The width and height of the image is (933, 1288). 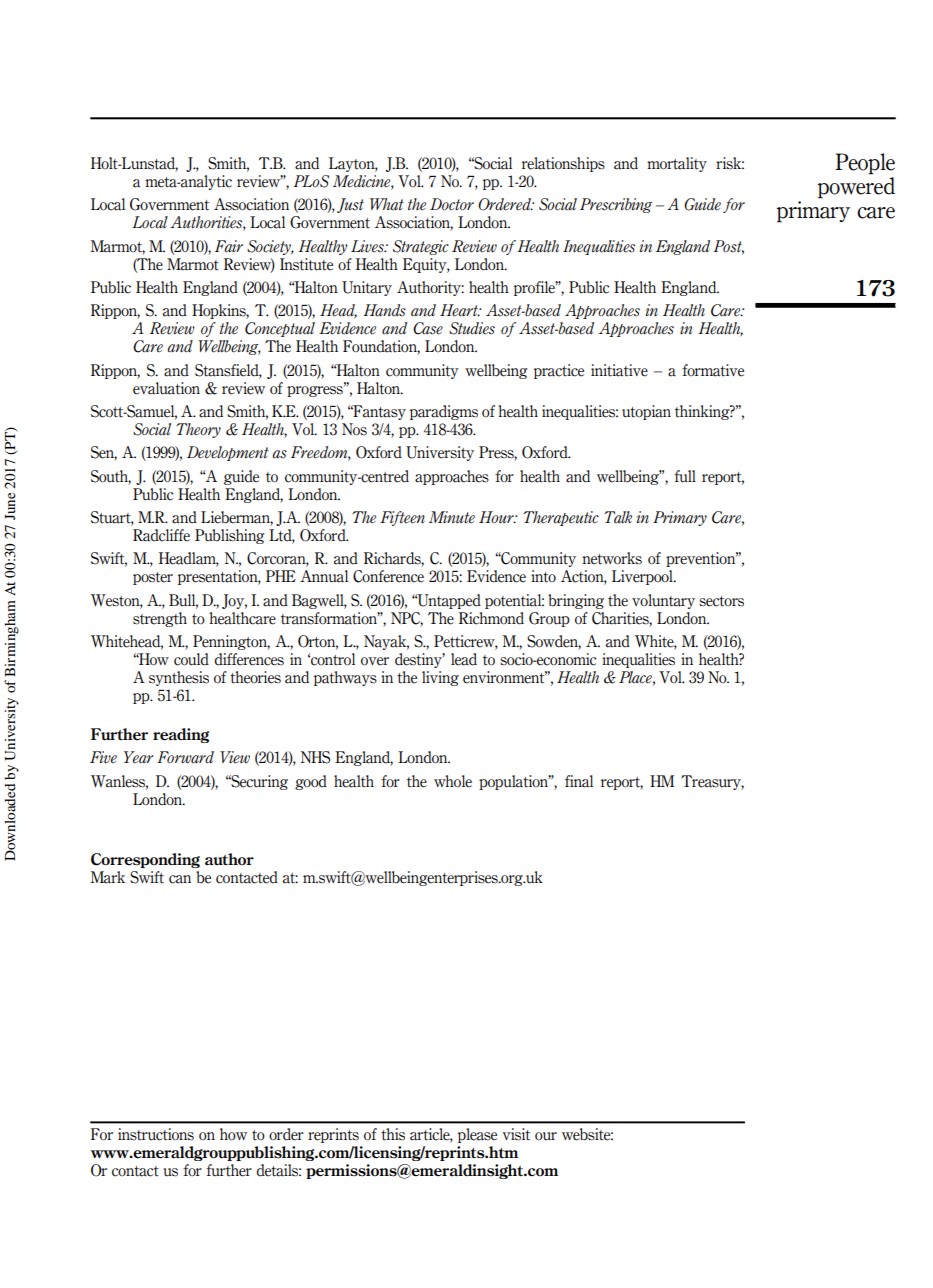 What do you see at coordinates (685, 476) in the image?
I see `full` at bounding box center [685, 476].
